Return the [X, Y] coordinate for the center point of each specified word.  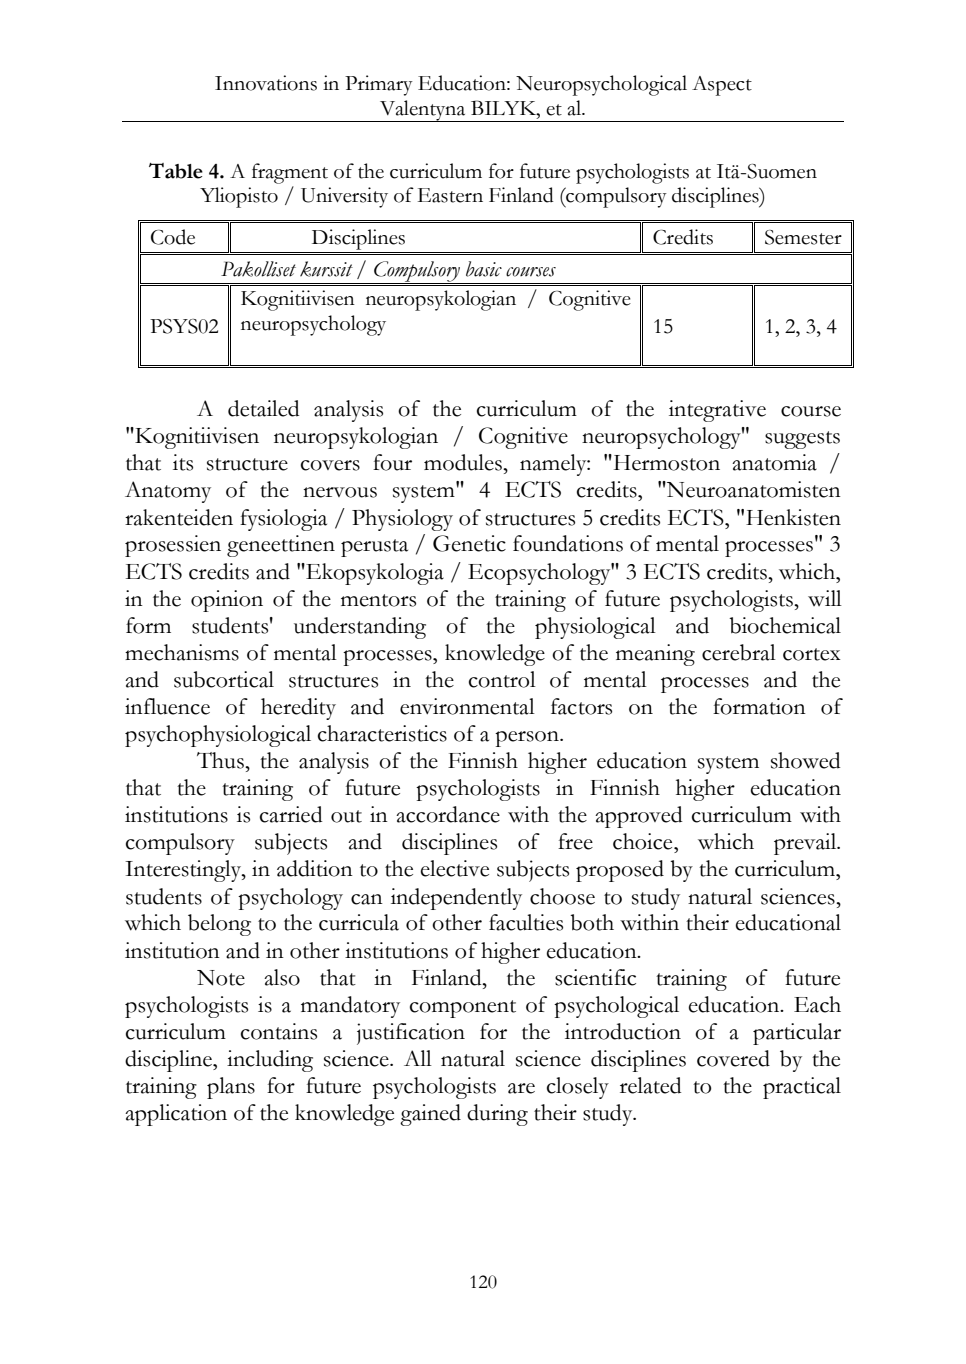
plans [231, 1088]
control [502, 679]
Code [173, 237]
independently [456, 899]
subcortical [224, 679]
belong [219, 925]
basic [484, 269]
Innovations [266, 83]
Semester [803, 237]
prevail [806, 844]
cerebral [739, 652]
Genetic [469, 543]
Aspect [722, 86]
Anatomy [168, 492]
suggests [802, 440]
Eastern [450, 195]
